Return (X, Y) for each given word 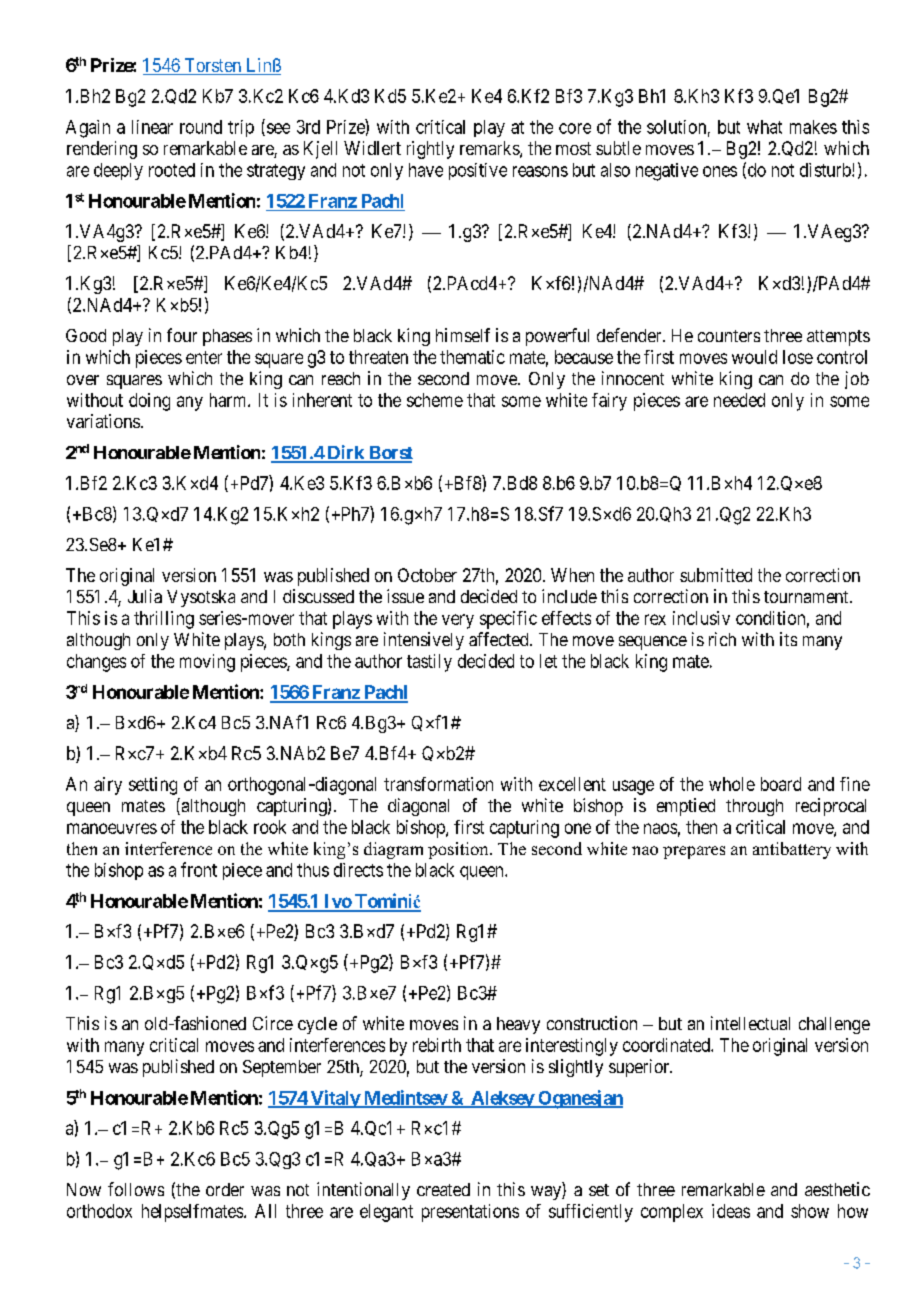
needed (739, 400)
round (201, 127)
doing (149, 402)
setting (153, 786)
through (754, 807)
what (764, 127)
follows (136, 1189)
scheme (435, 400)
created (443, 1189)
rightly (430, 150)
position (459, 850)
